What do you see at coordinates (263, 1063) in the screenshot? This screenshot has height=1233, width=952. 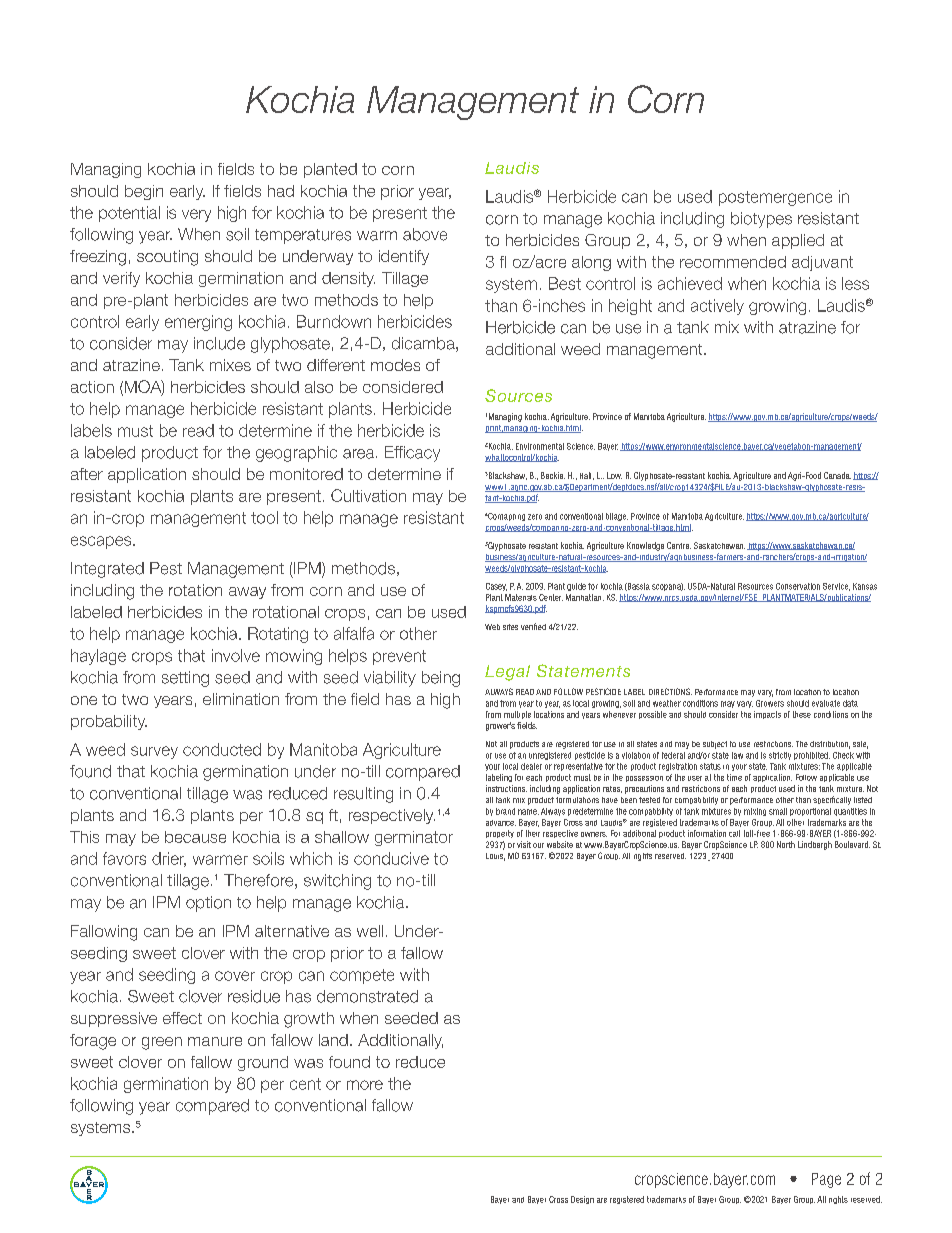 I see `ground` at bounding box center [263, 1063].
